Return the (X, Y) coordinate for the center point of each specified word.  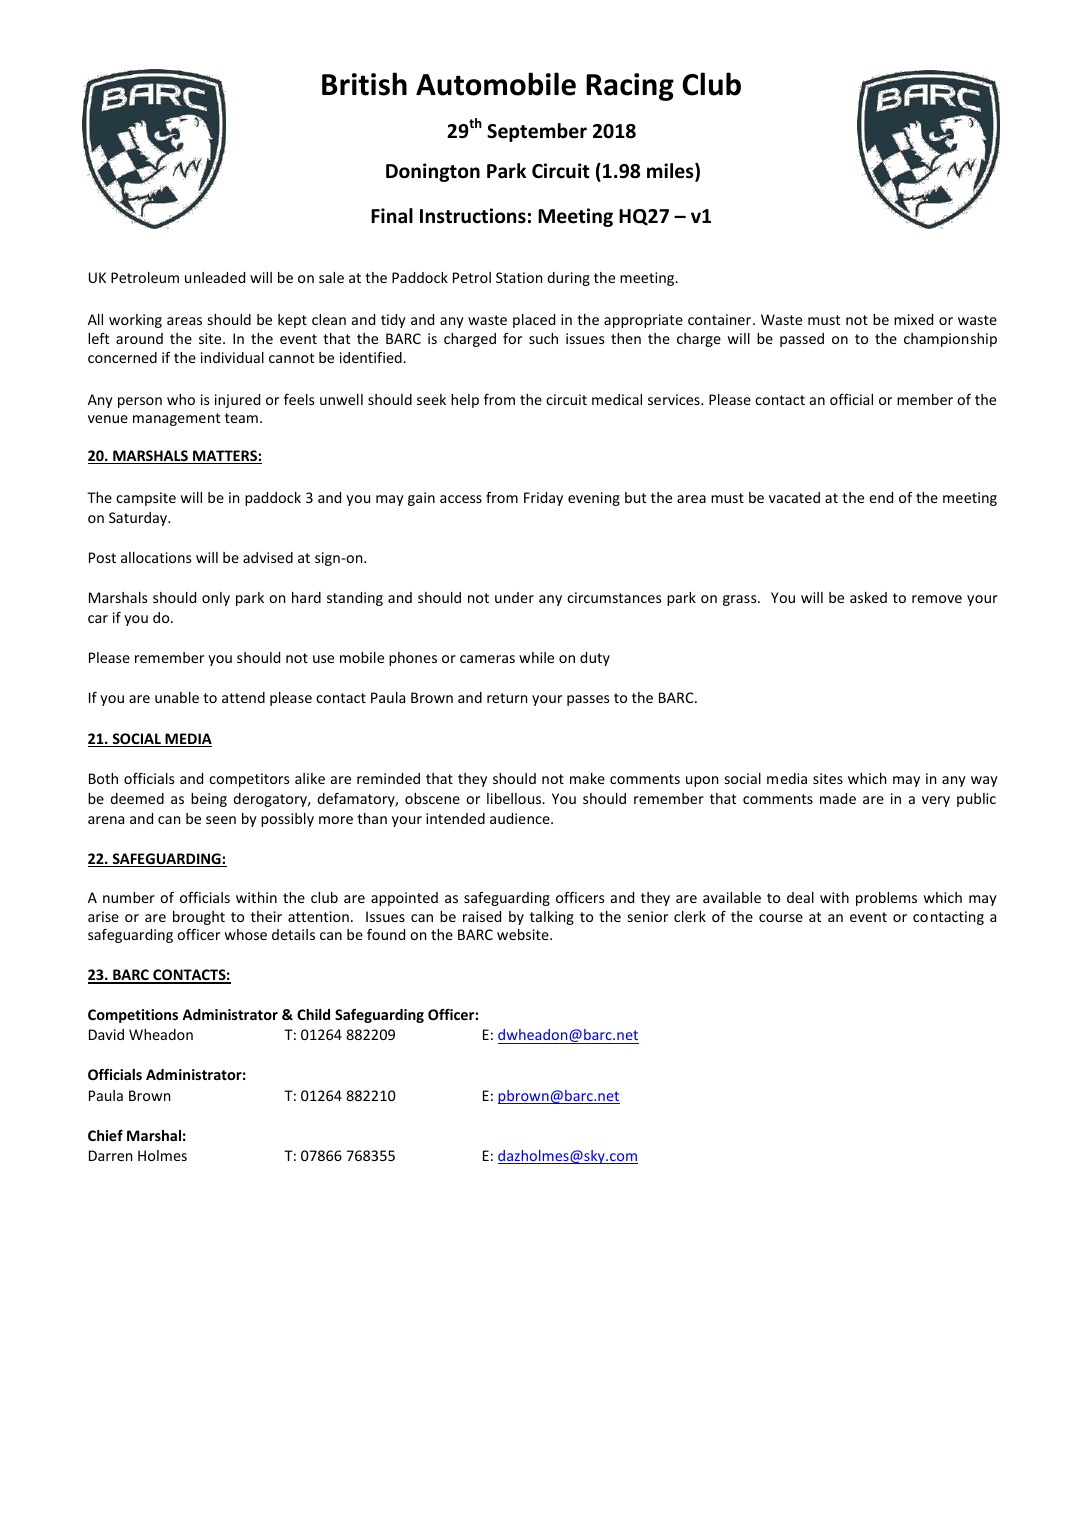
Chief (105, 1135)
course (781, 918)
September (537, 132)
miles (671, 172)
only (216, 599)
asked (868, 597)
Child (313, 1014)
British (364, 84)
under (514, 597)
